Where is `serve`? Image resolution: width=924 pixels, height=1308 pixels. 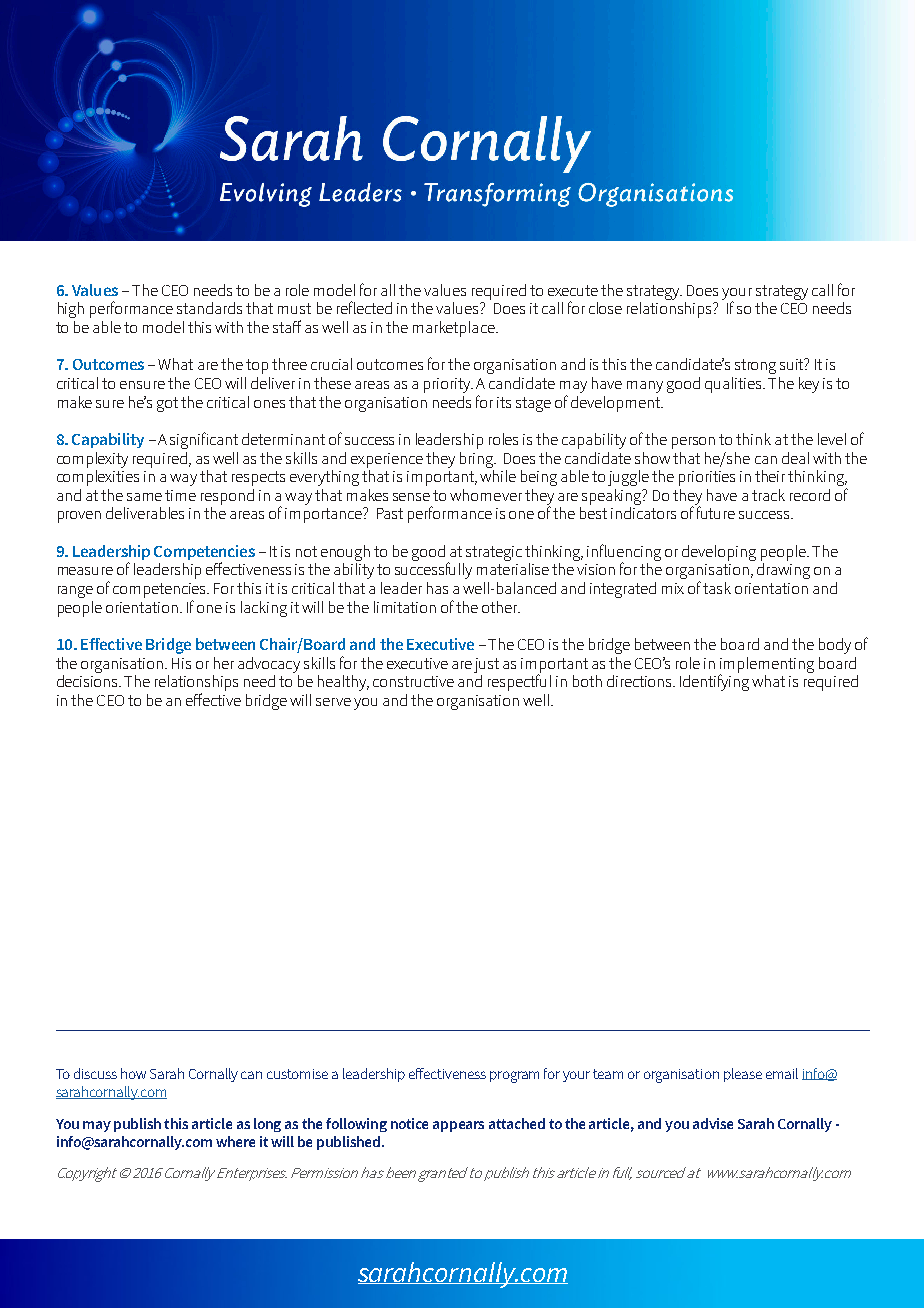
serve is located at coordinates (333, 702).
